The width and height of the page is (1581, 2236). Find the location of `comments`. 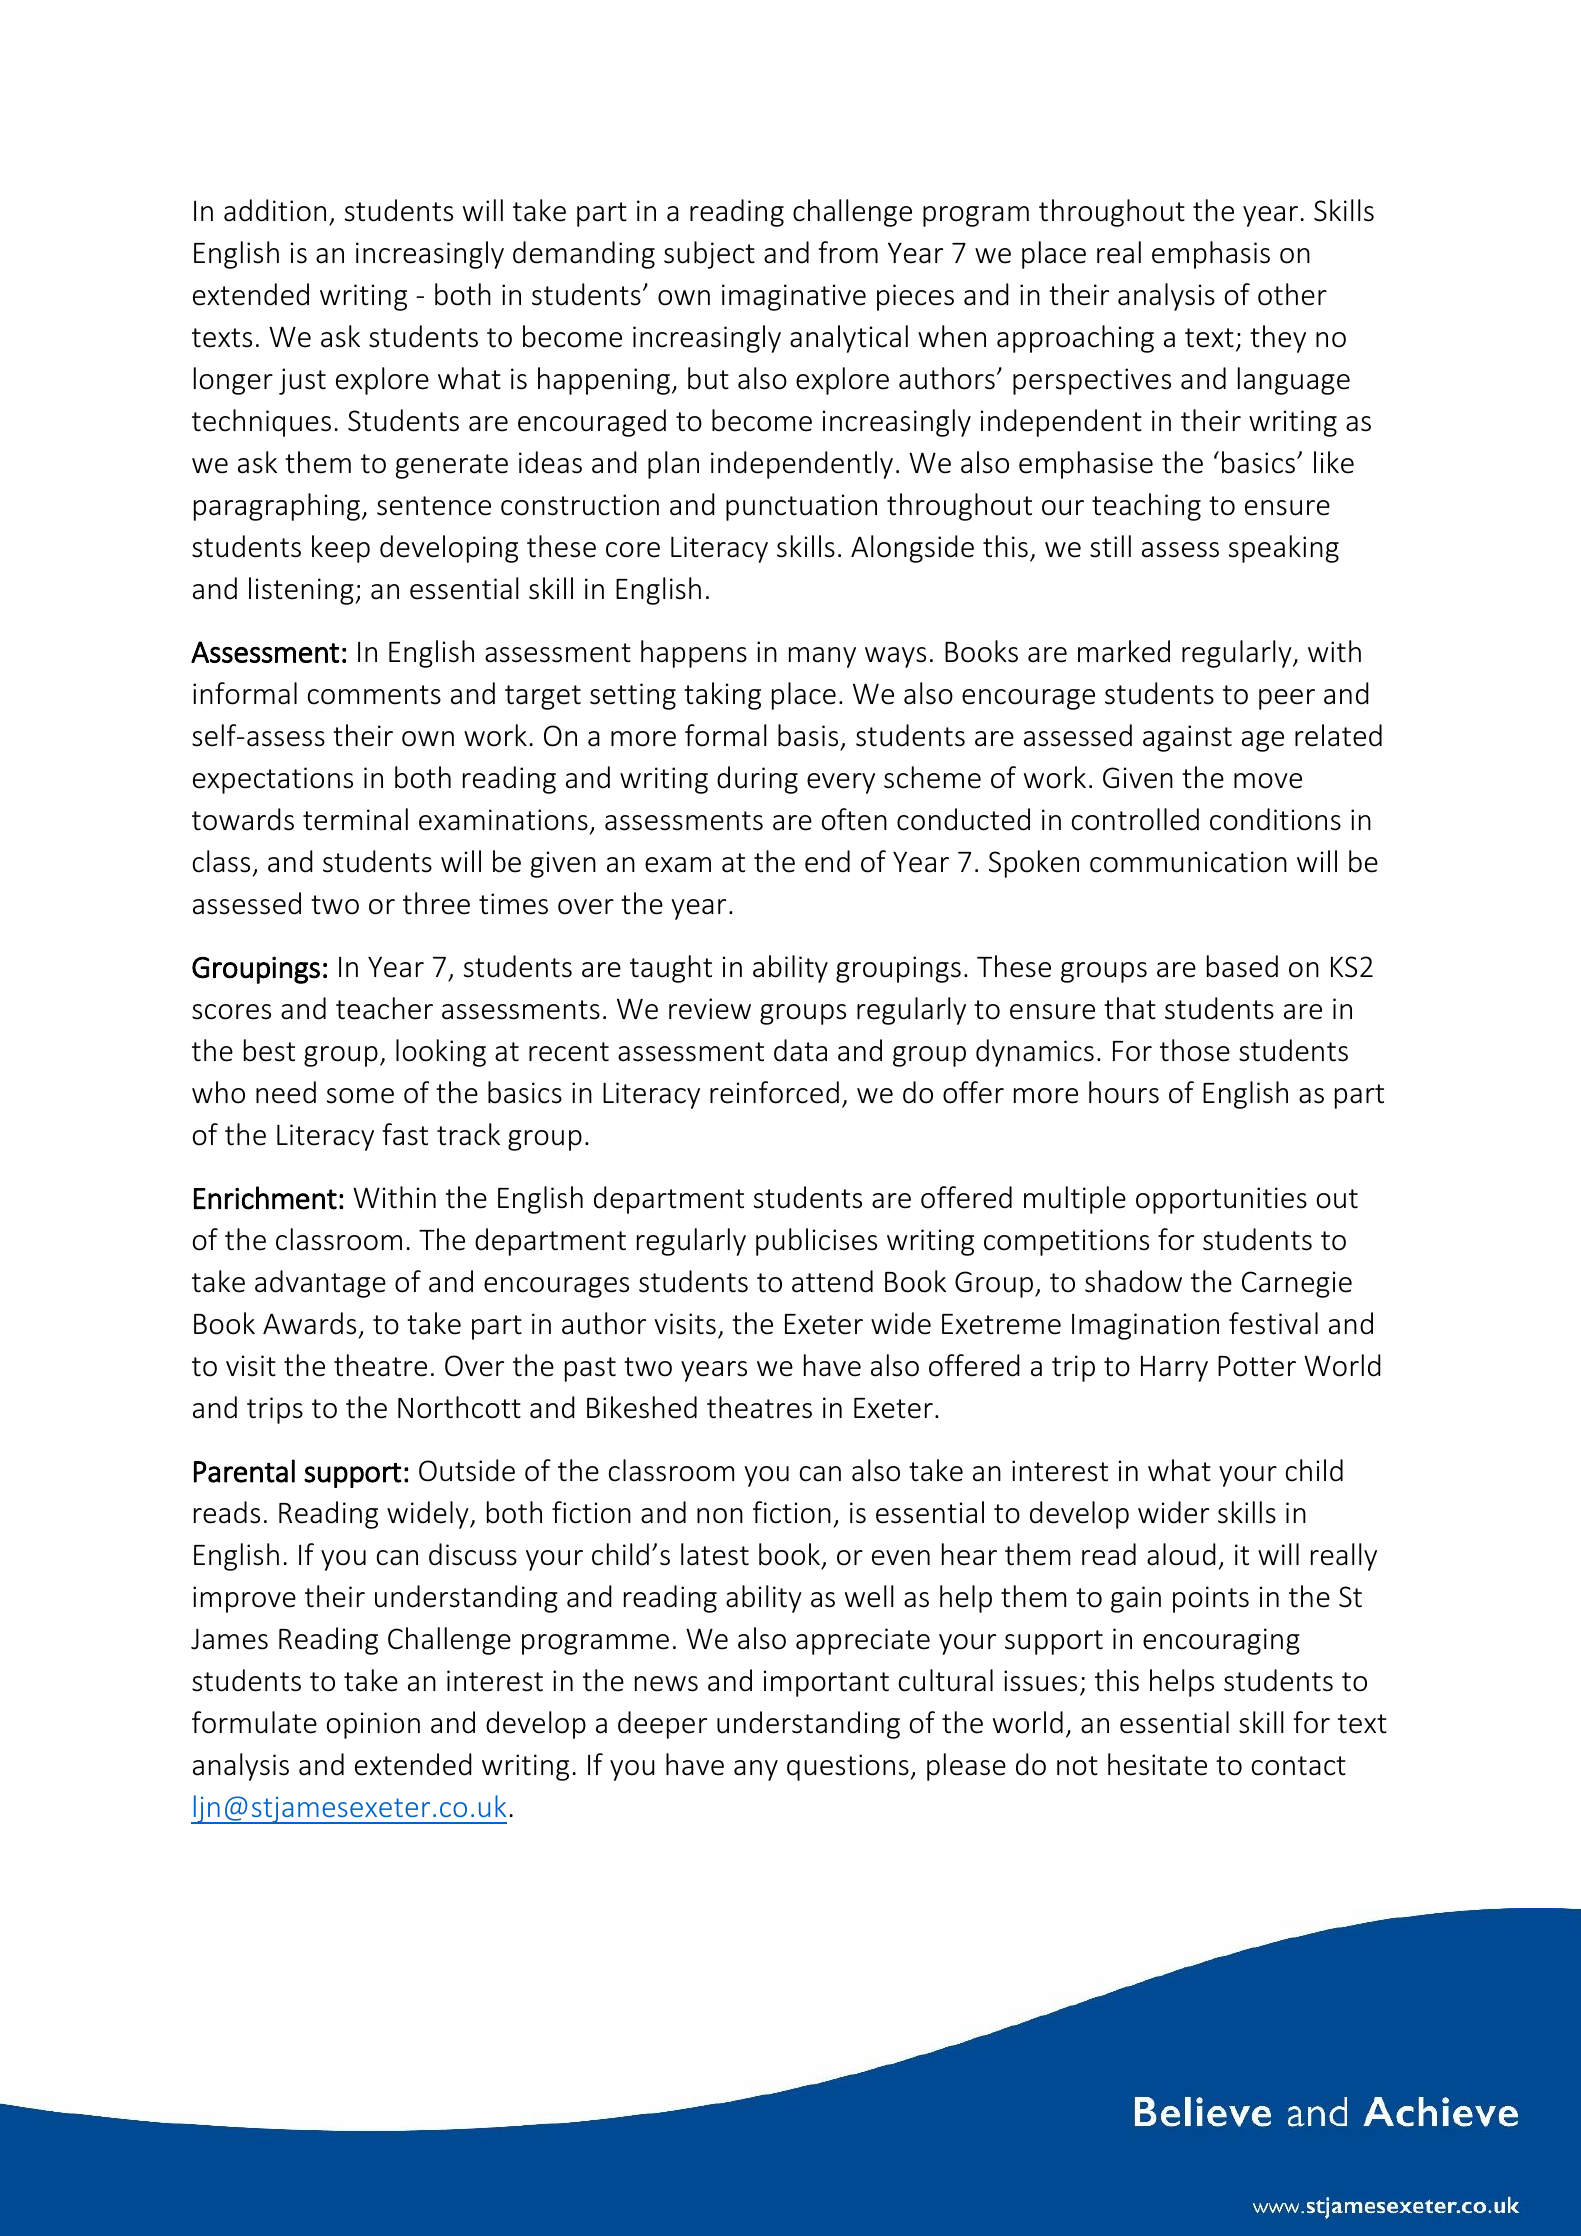

comments is located at coordinates (374, 695).
